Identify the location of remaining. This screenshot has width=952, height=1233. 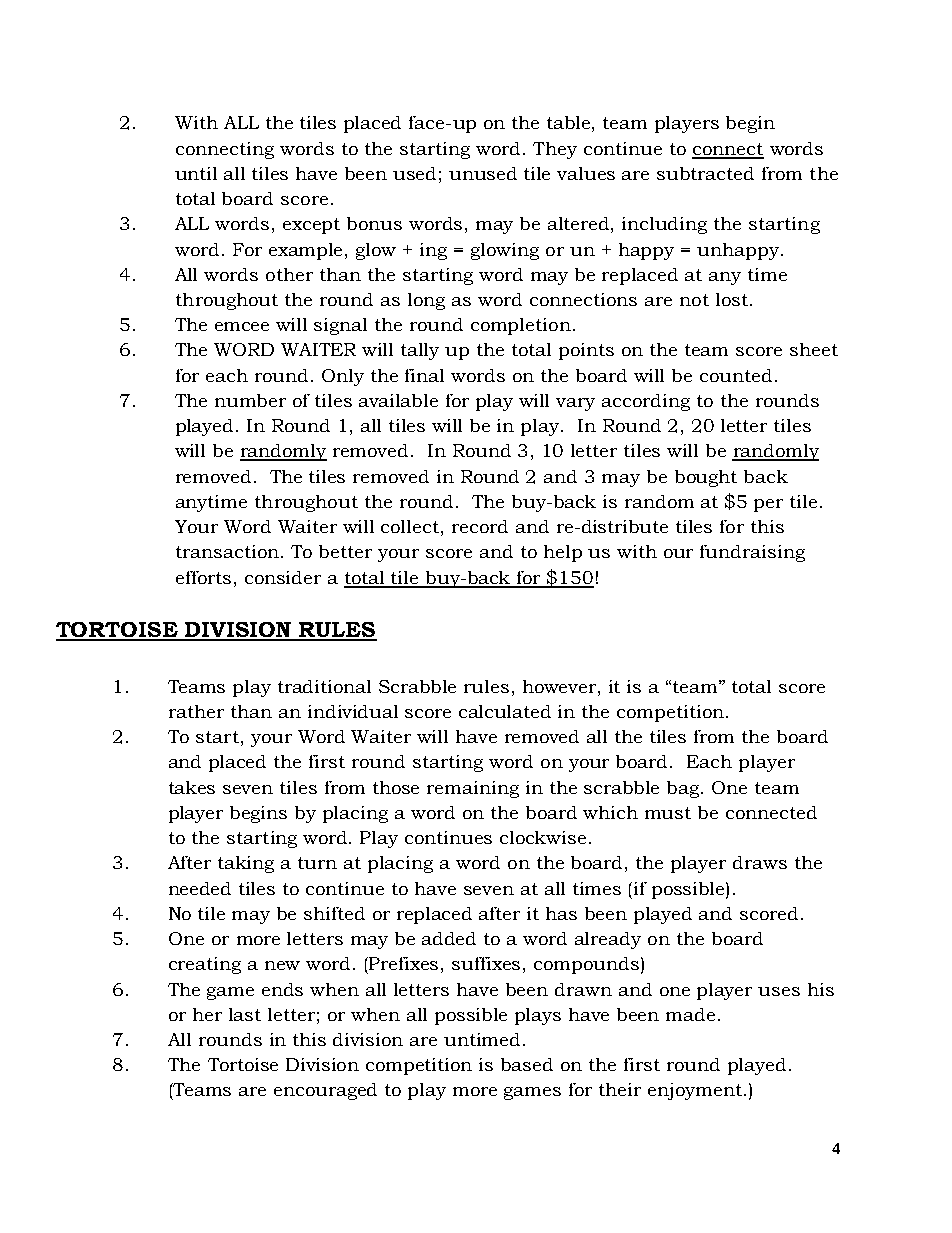
(473, 789).
